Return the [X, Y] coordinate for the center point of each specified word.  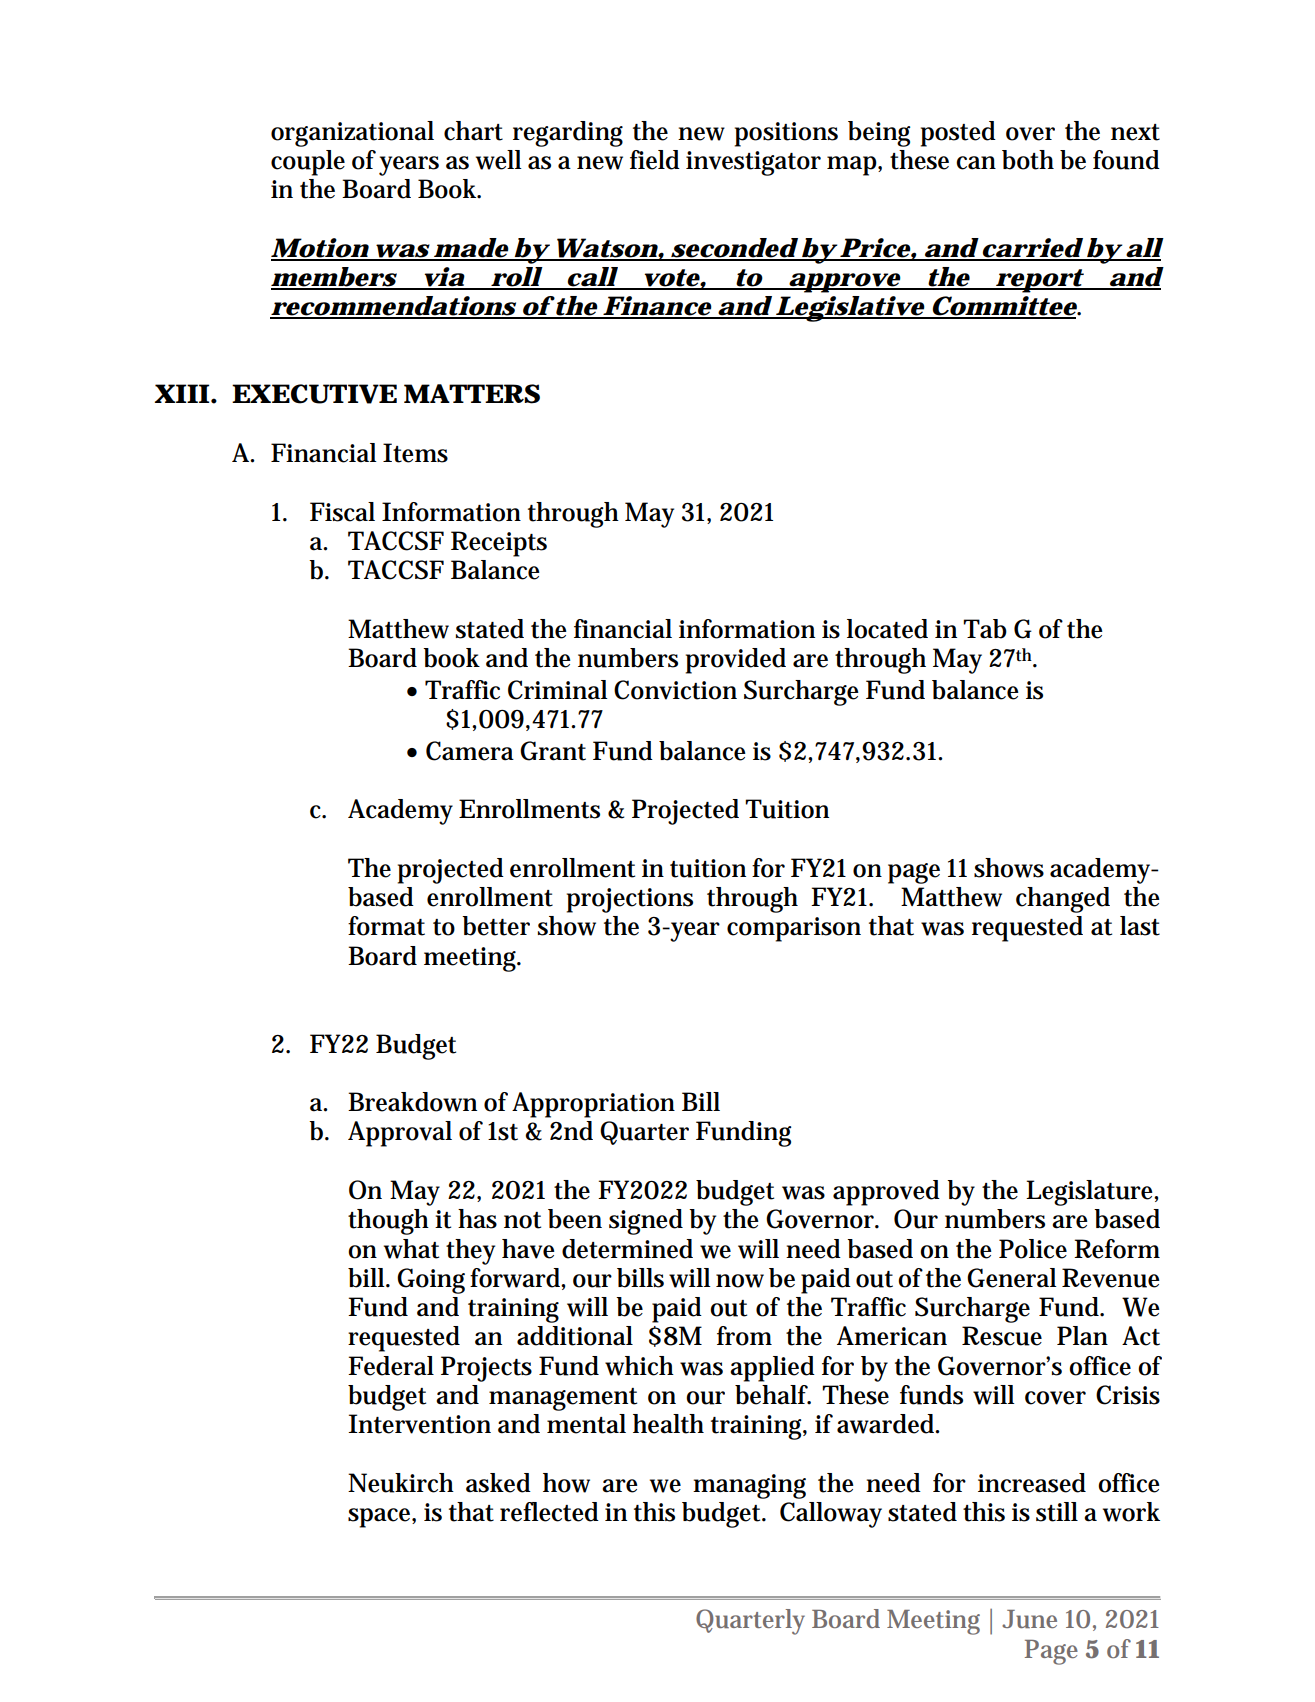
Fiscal [342, 512]
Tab [985, 629]
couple [308, 163]
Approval [400, 1134]
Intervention [419, 1424]
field [655, 160]
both [1028, 160]
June [1029, 1619]
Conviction [675, 690]
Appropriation [593, 1105]
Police [1033, 1249]
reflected [549, 1512]
